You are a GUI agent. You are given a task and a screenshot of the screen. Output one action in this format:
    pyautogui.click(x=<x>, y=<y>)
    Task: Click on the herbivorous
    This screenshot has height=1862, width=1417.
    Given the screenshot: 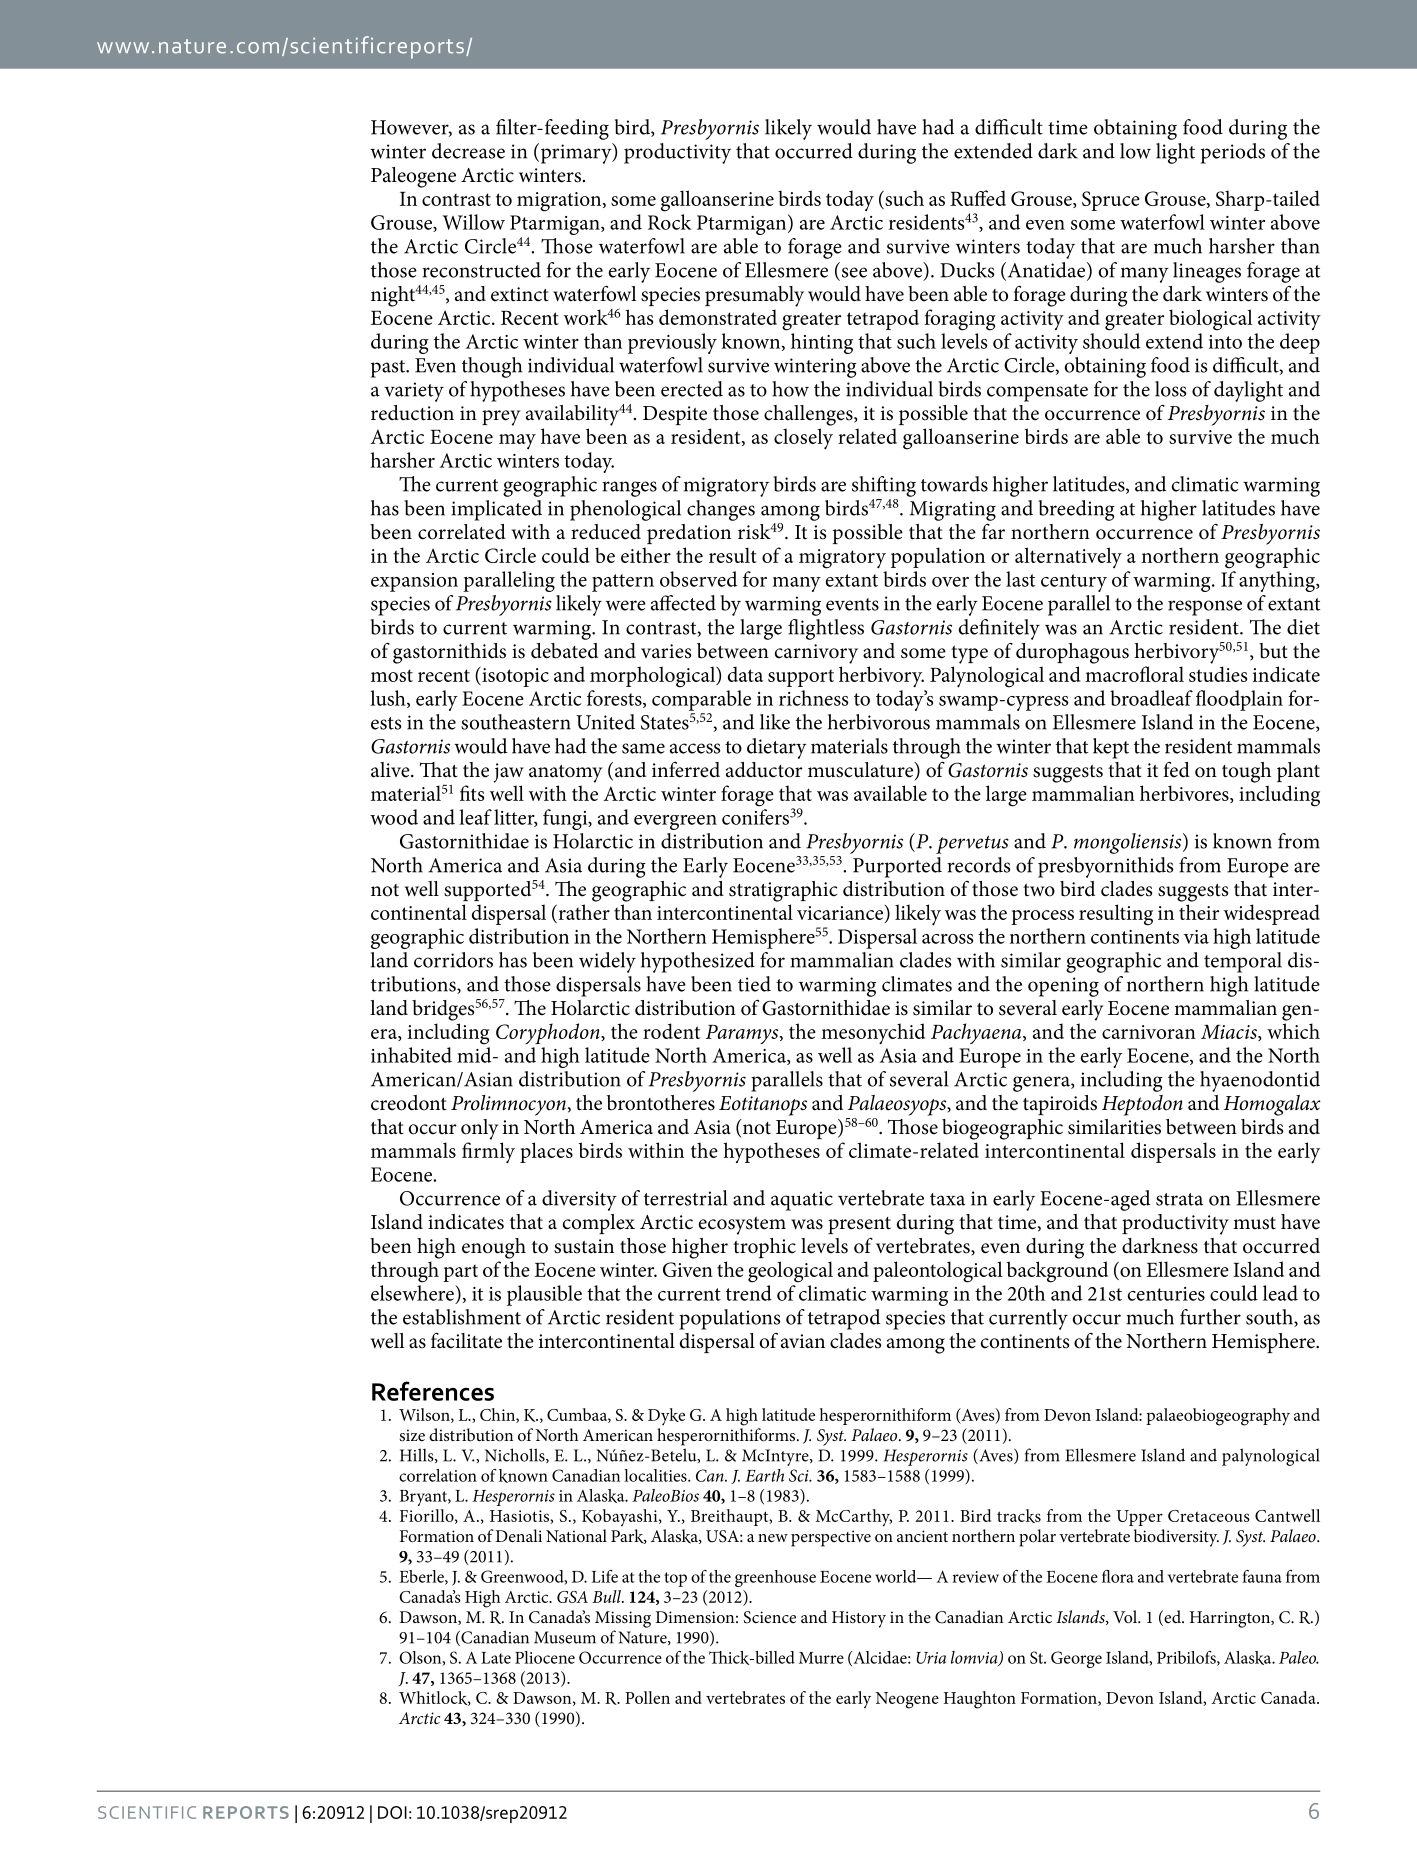 What is the action you would take?
    pyautogui.click(x=879, y=722)
